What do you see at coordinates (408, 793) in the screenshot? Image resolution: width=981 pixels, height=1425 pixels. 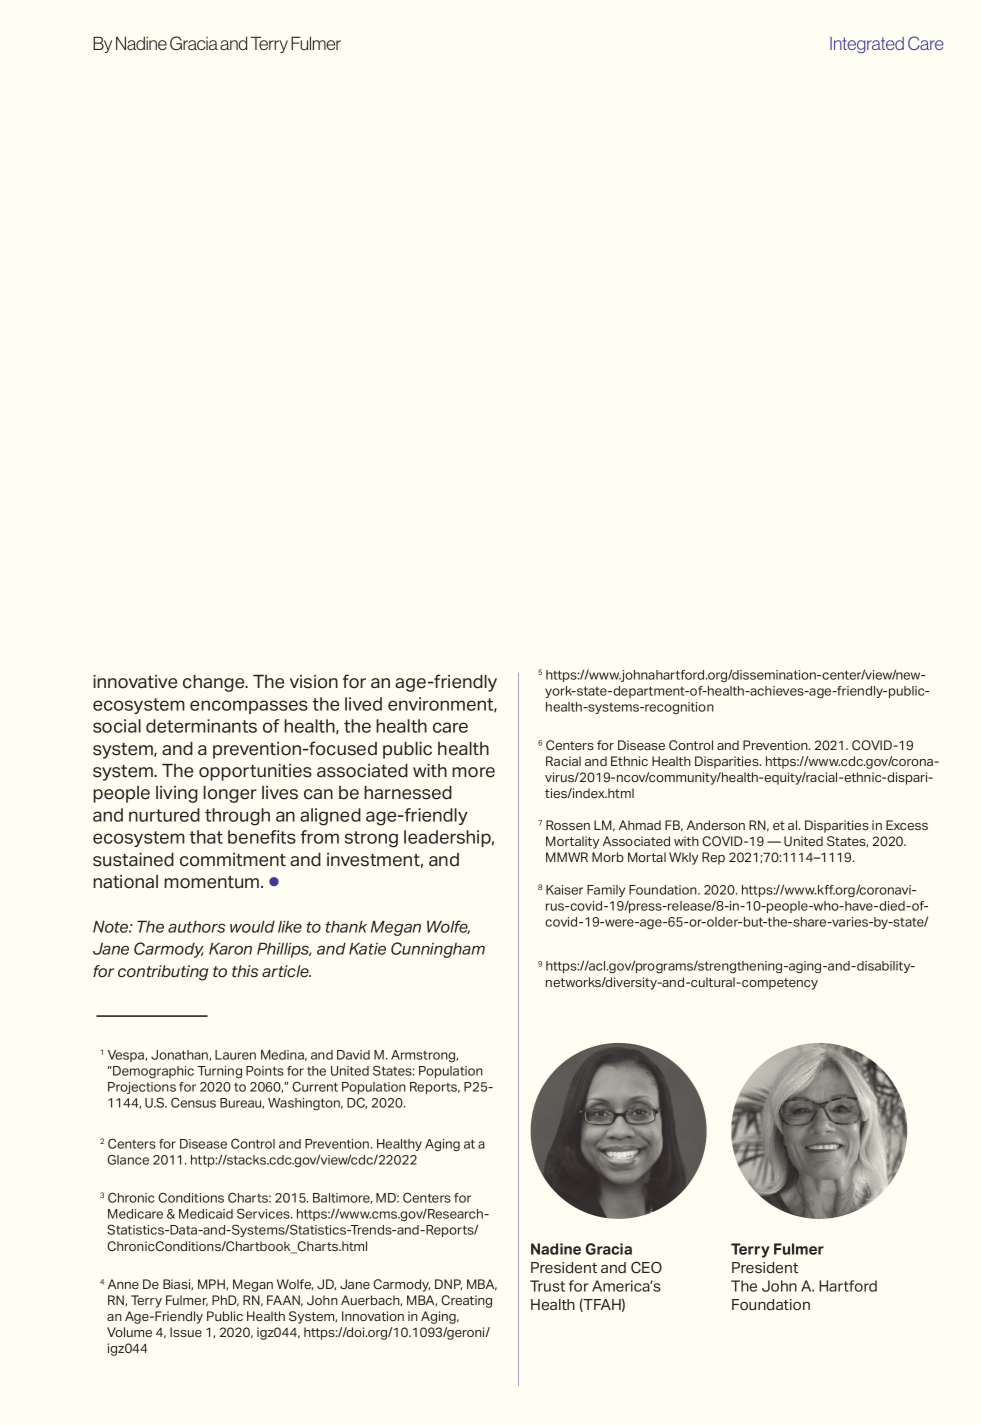 I see `harnessed` at bounding box center [408, 793].
